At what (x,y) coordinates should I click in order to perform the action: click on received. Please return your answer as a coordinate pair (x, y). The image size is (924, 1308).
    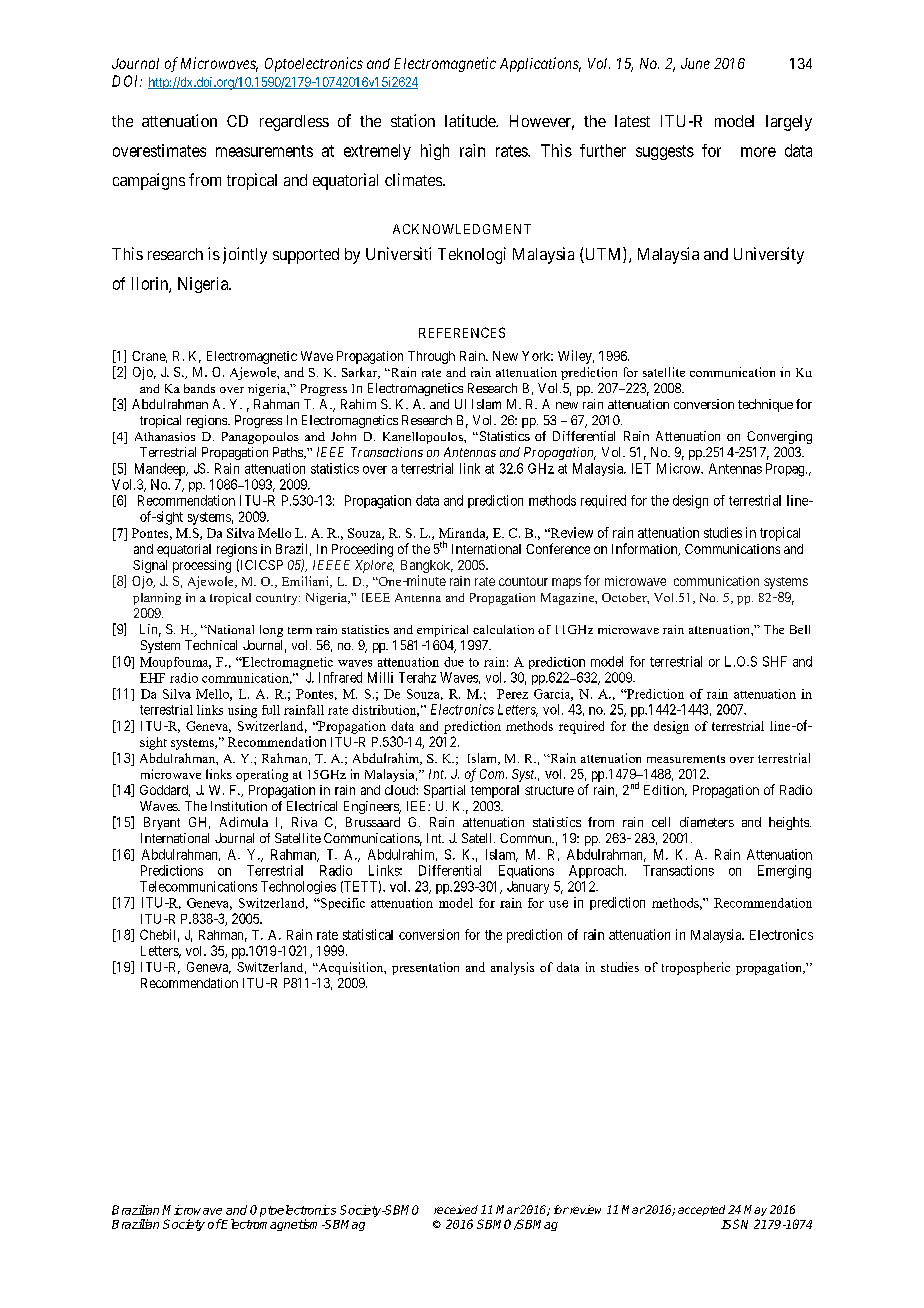
    Looking at the image, I should click on (456, 1209).
